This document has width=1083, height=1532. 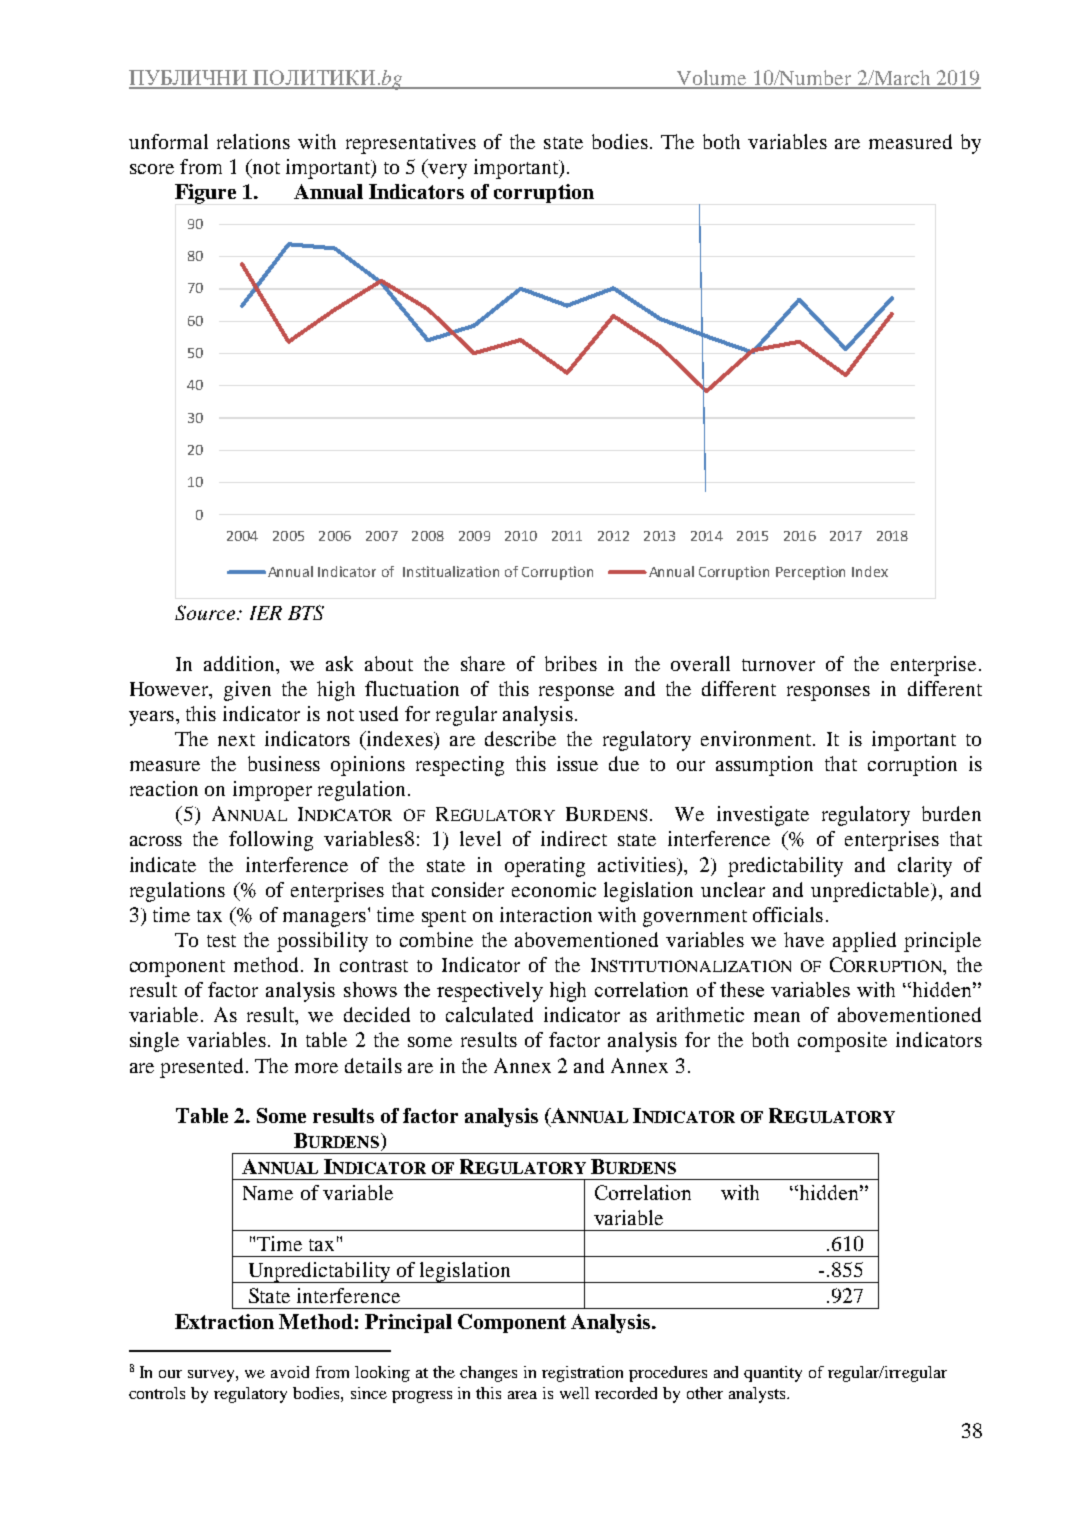 What do you see at coordinates (447, 171) in the document?
I see `very` at bounding box center [447, 171].
